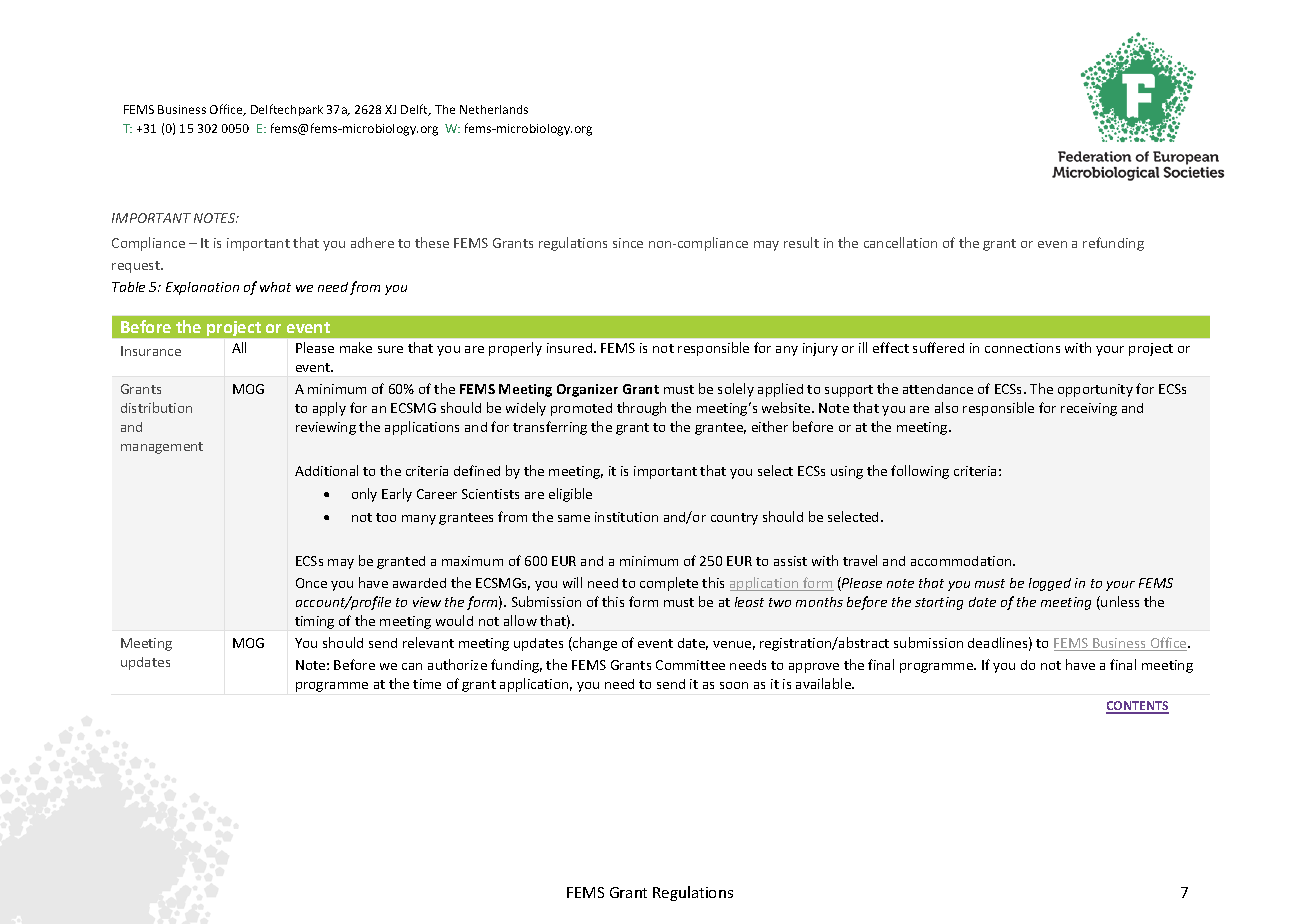  What do you see at coordinates (1137, 707) in the screenshot?
I see `CONTENTS` at bounding box center [1137, 707].
